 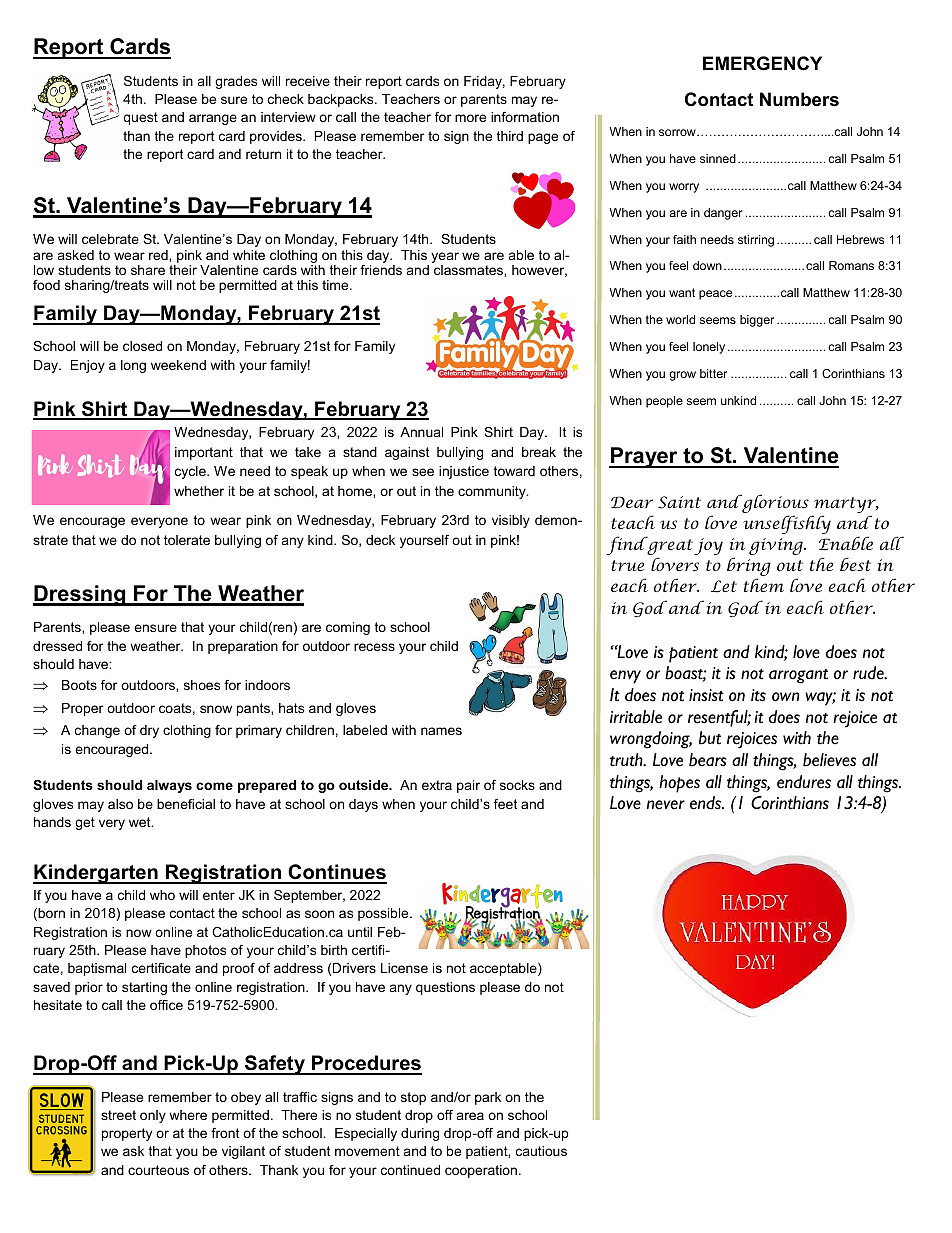 What do you see at coordinates (384, 914) in the document?
I see `possible` at bounding box center [384, 914].
